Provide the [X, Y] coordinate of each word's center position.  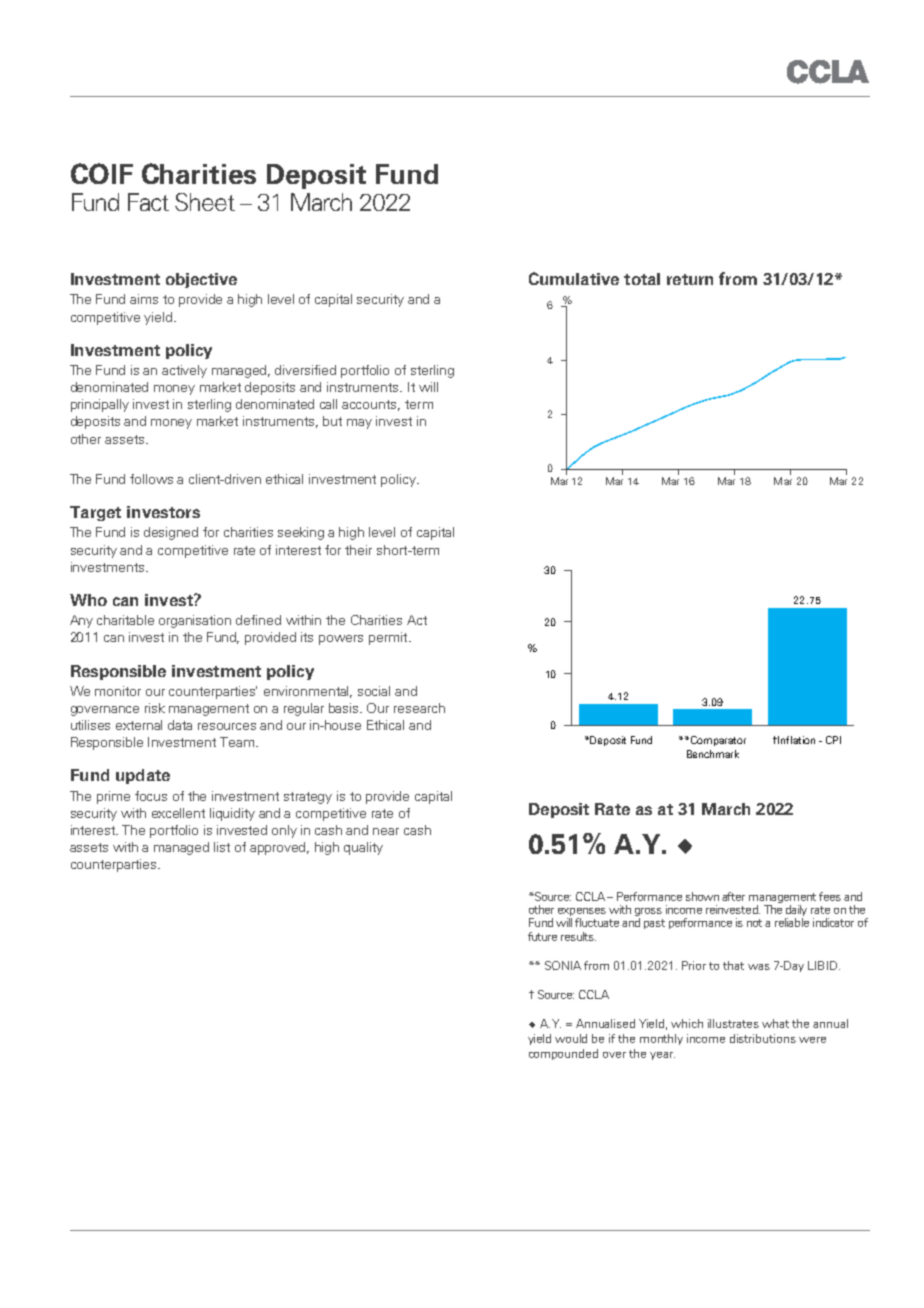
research [419, 708]
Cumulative [574, 278]
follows [151, 479]
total [642, 279]
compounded [563, 1054]
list [222, 847]
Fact [148, 202]
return [690, 279]
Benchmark [713, 754]
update [143, 776]
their [358, 550]
